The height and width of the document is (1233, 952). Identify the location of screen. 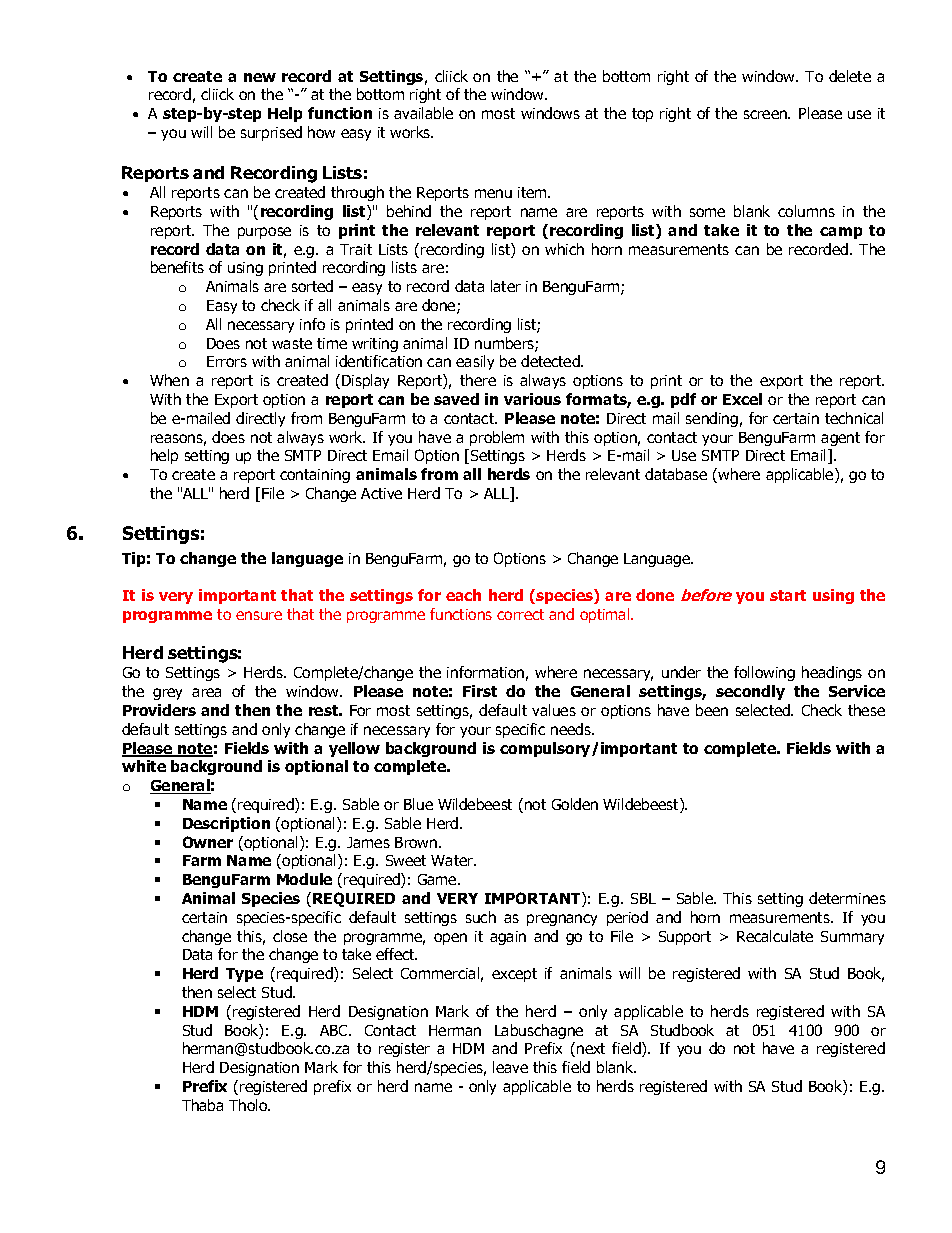
(767, 114).
